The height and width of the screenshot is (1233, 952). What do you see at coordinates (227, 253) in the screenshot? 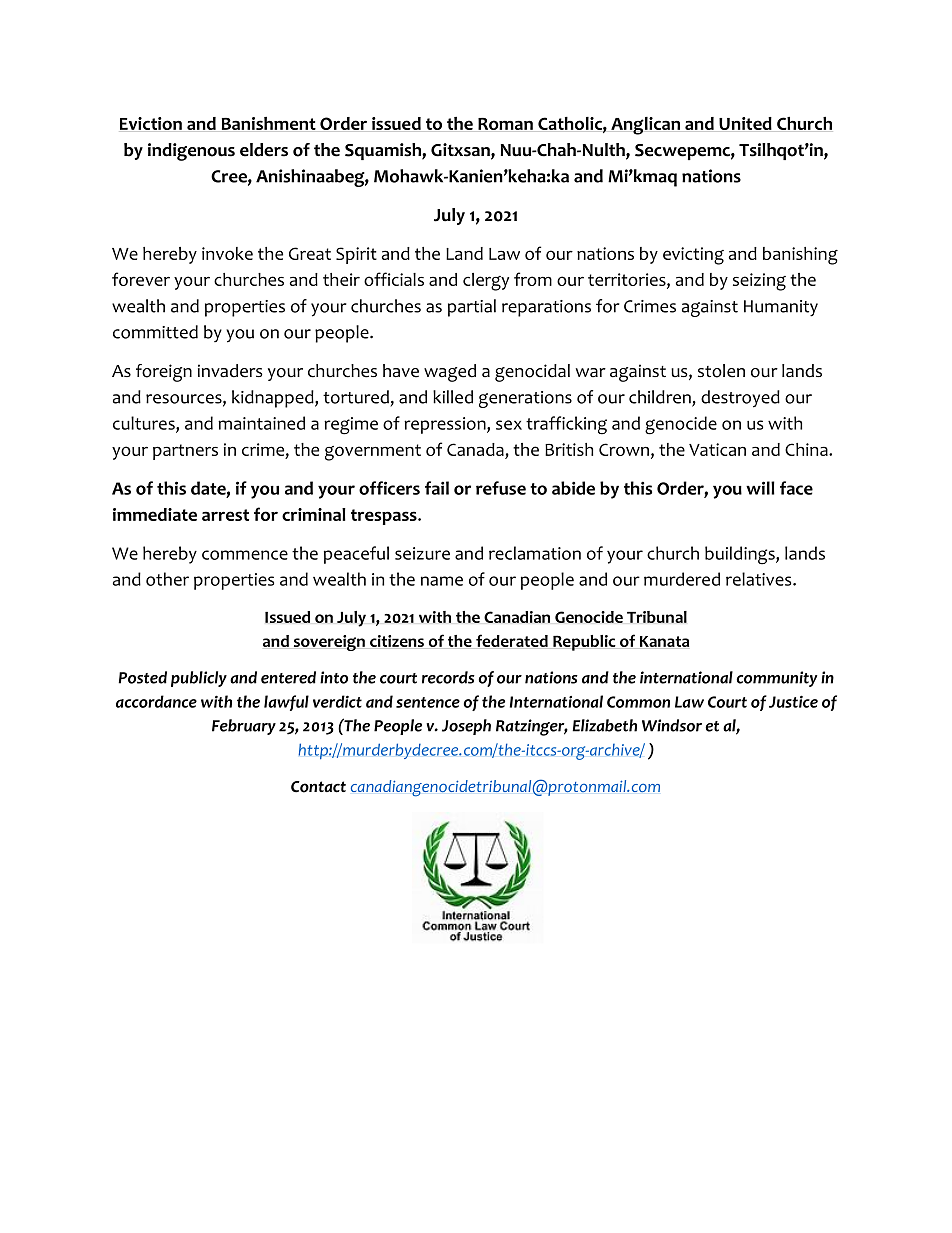
I see `invoke` at bounding box center [227, 253].
